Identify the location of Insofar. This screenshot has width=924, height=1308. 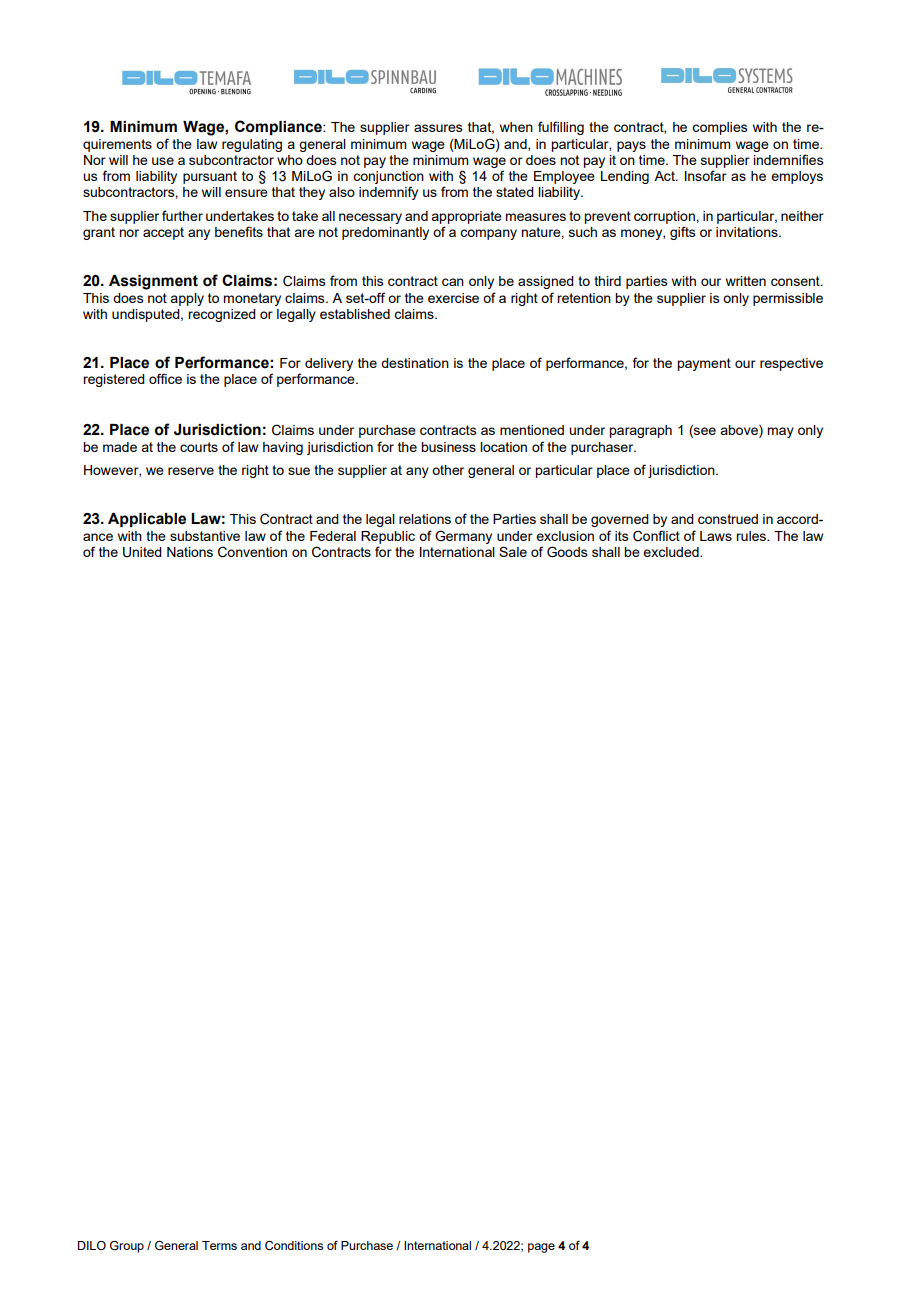
(706, 175).
